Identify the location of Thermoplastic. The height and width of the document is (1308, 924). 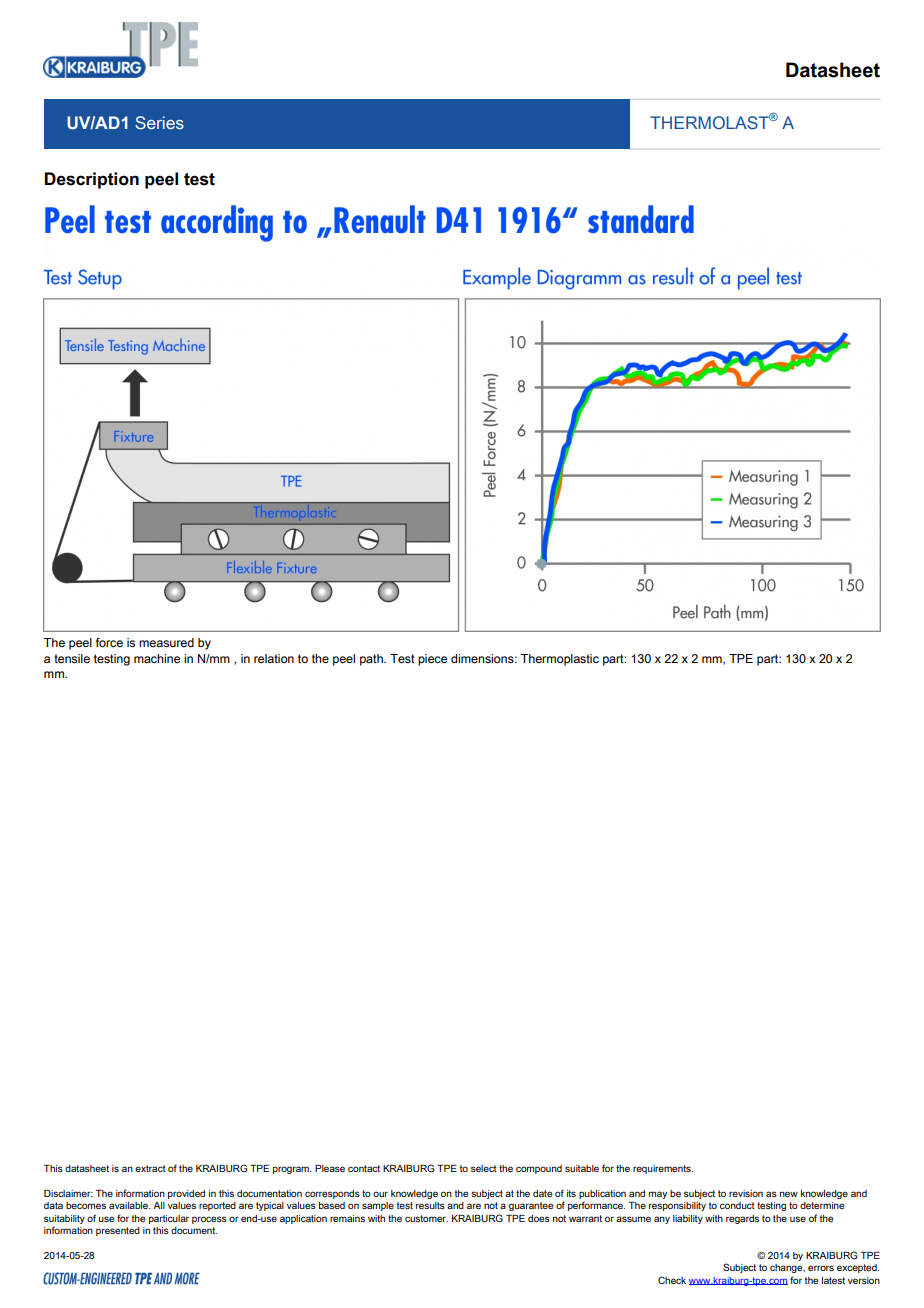
(560, 660).
